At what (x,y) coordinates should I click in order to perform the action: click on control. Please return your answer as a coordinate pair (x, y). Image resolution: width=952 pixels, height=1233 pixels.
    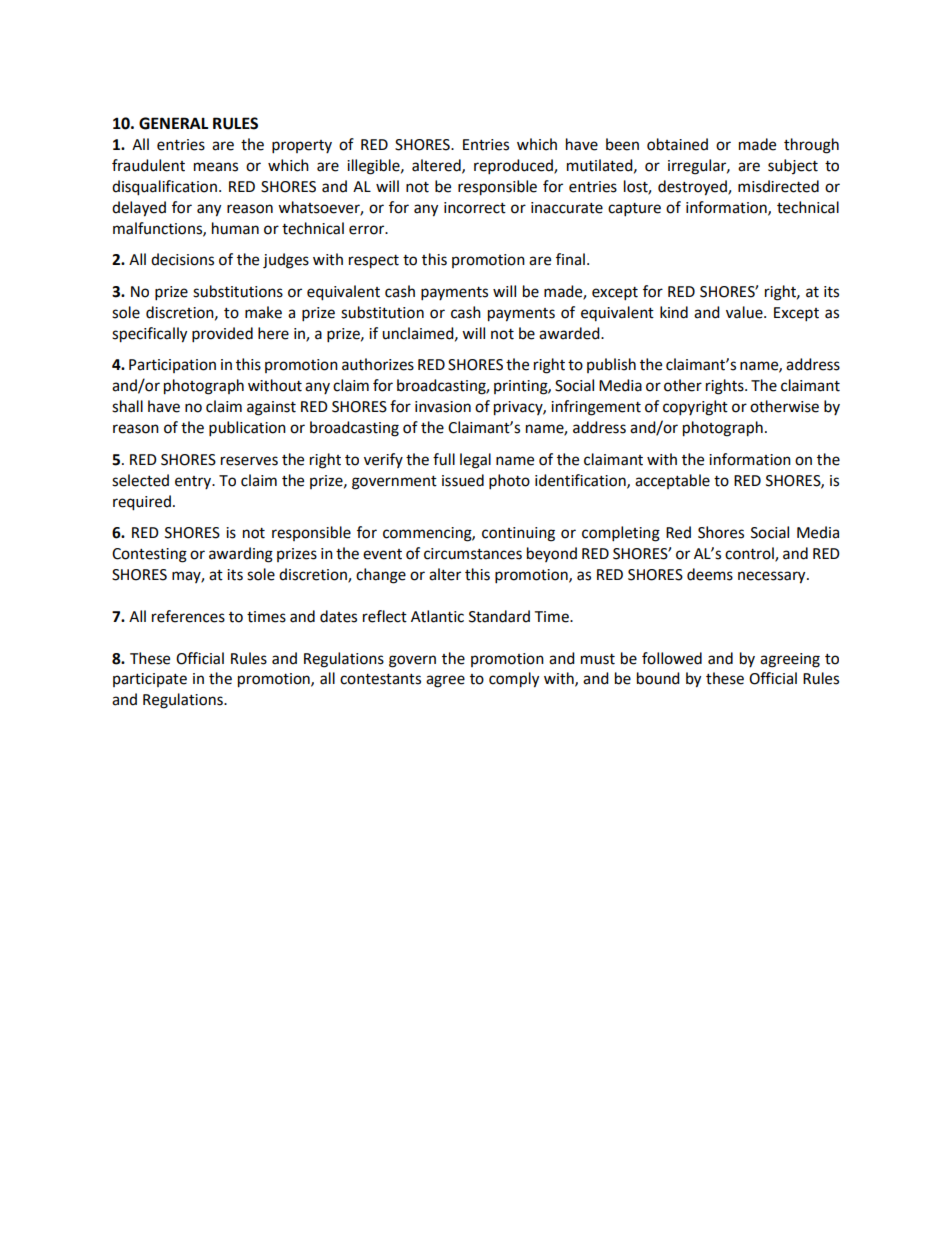
    Looking at the image, I should click on (750, 554).
